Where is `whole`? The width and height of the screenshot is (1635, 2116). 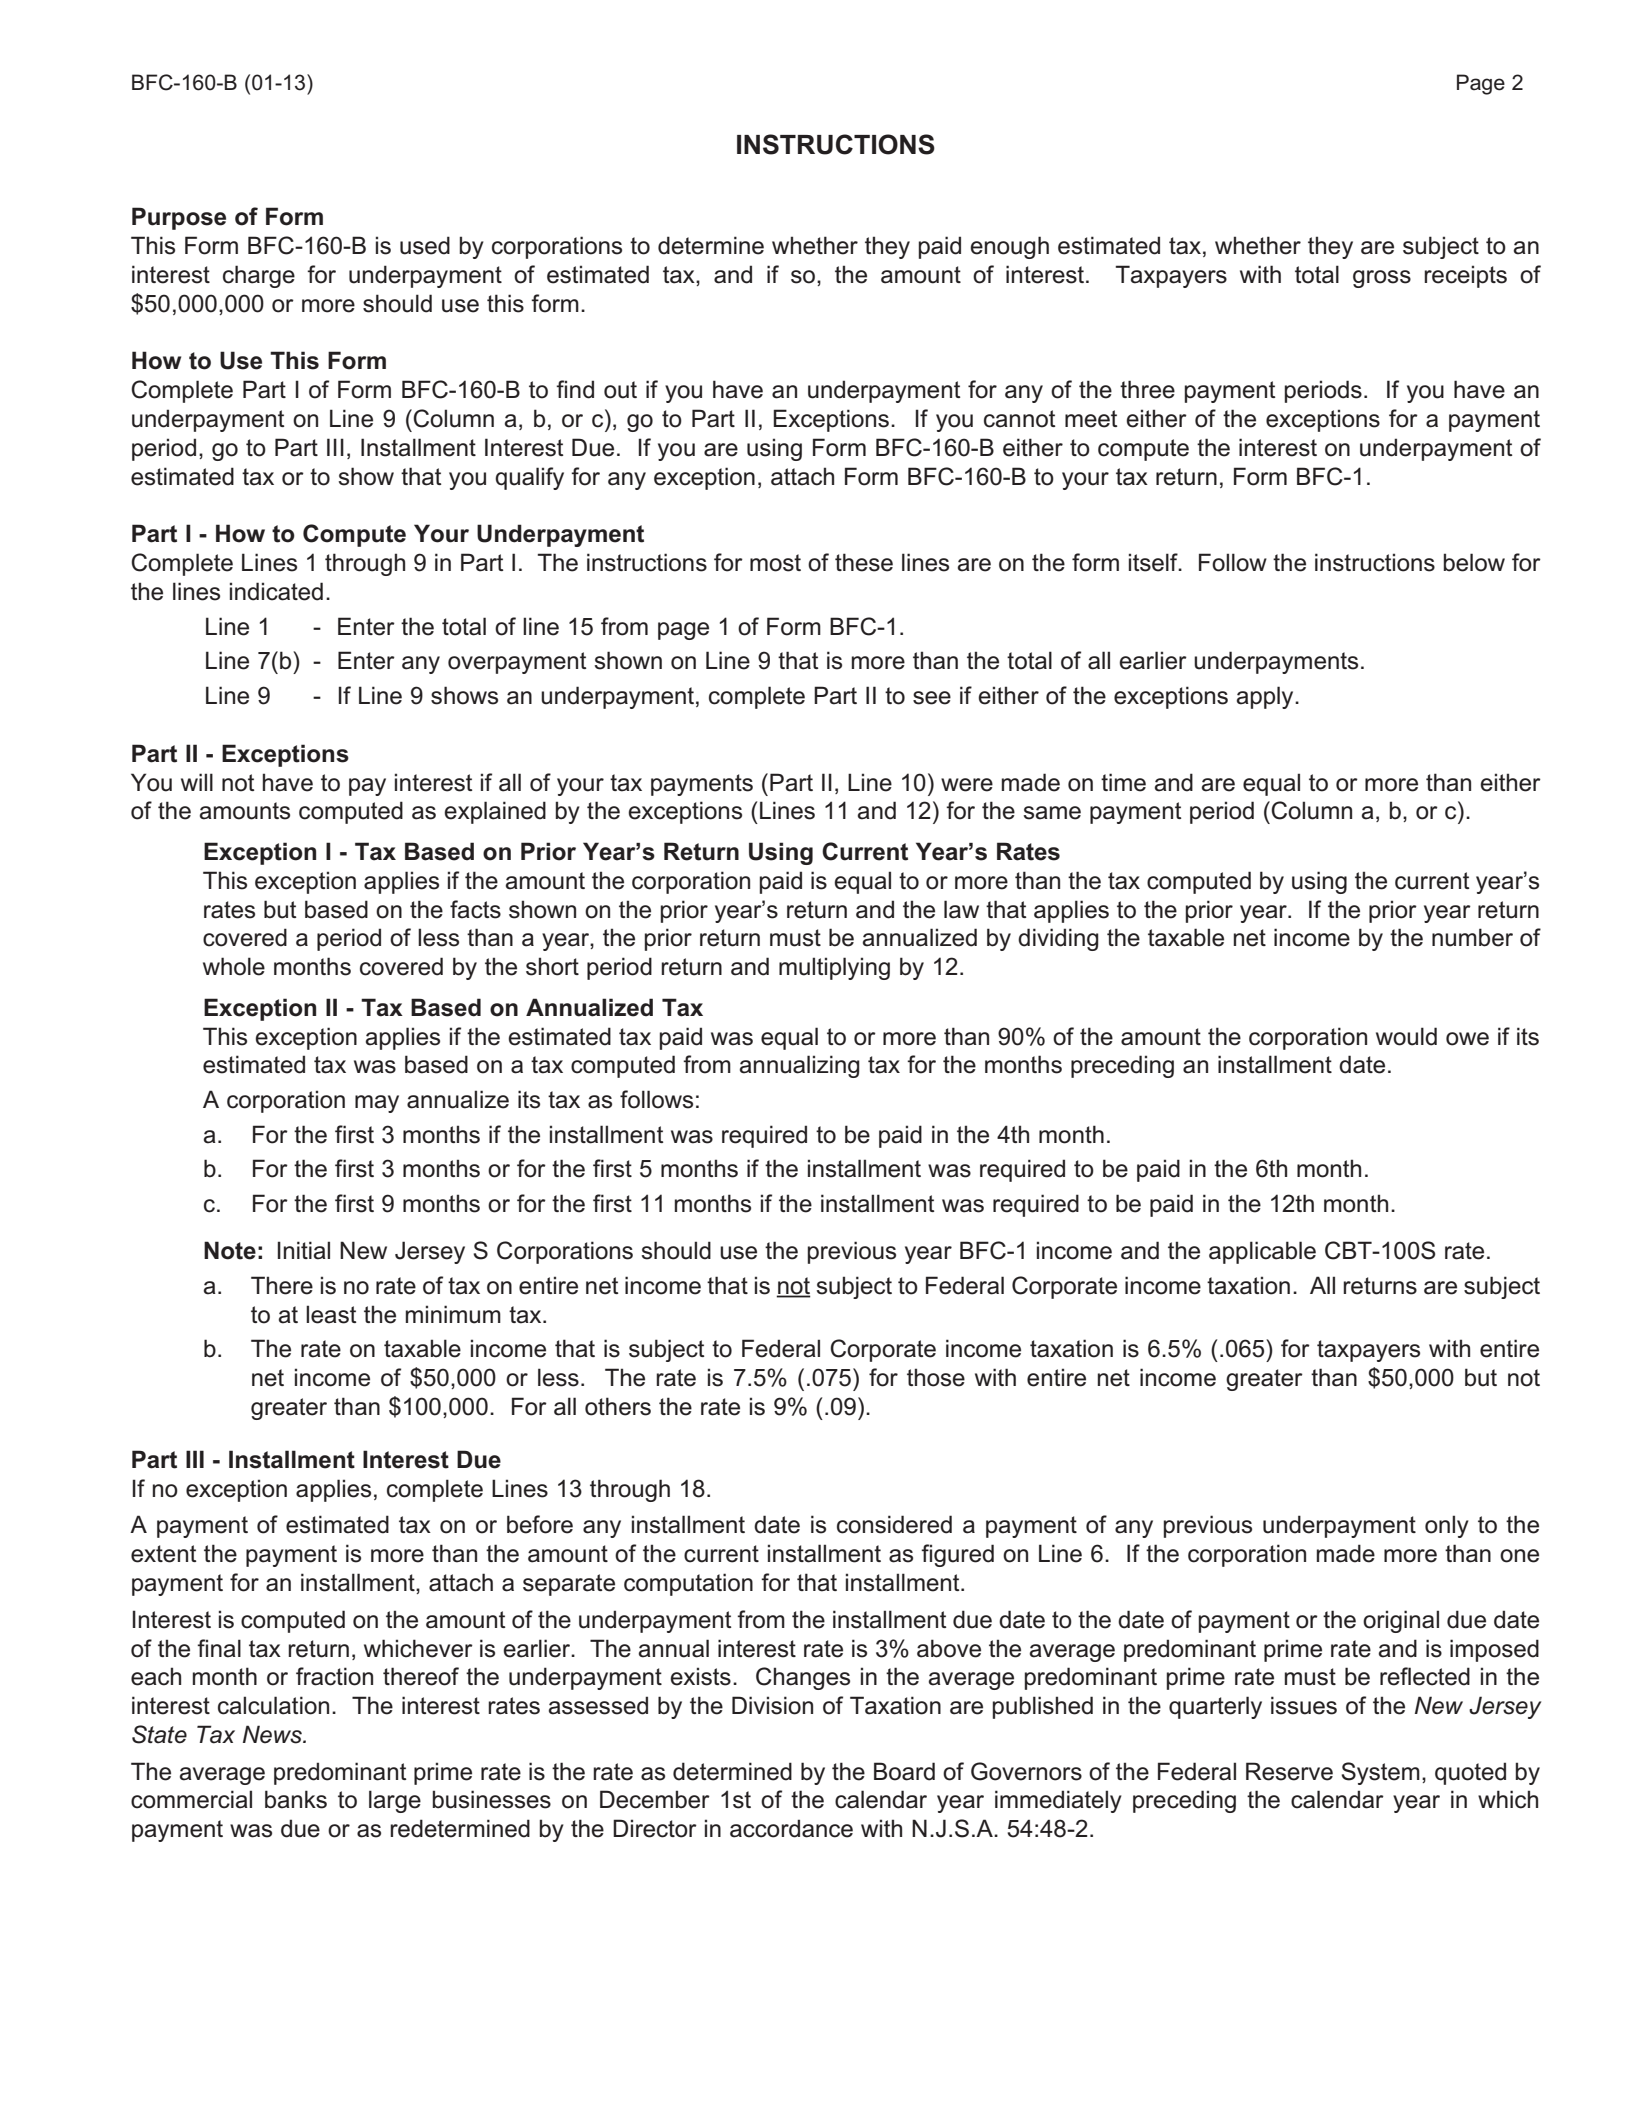
whole is located at coordinates (234, 966).
